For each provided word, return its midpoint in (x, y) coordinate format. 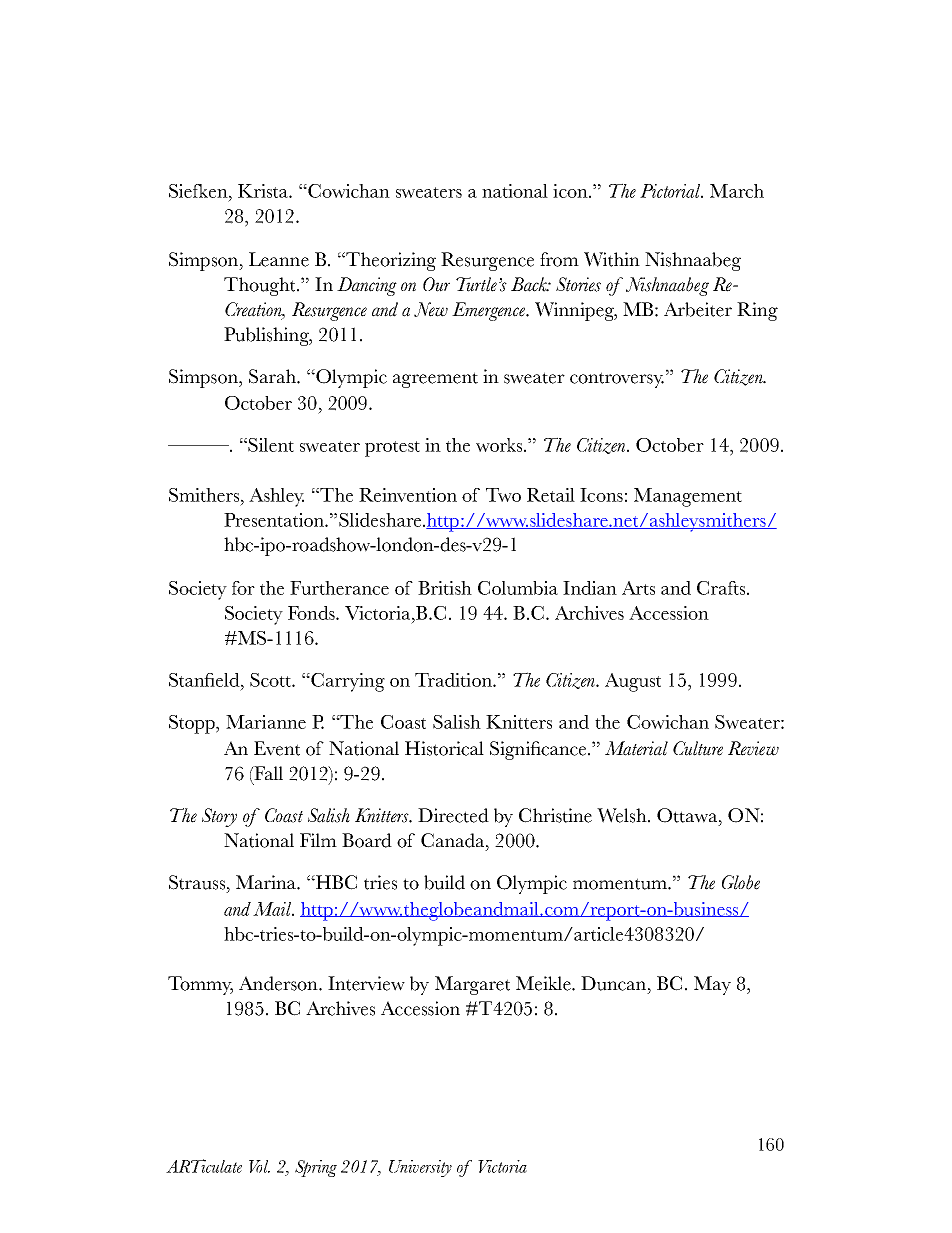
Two (503, 495)
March (737, 191)
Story (219, 817)
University (420, 1168)
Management (688, 497)
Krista (264, 191)
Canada (454, 840)
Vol (259, 1166)
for (243, 588)
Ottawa (688, 815)
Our (436, 284)
